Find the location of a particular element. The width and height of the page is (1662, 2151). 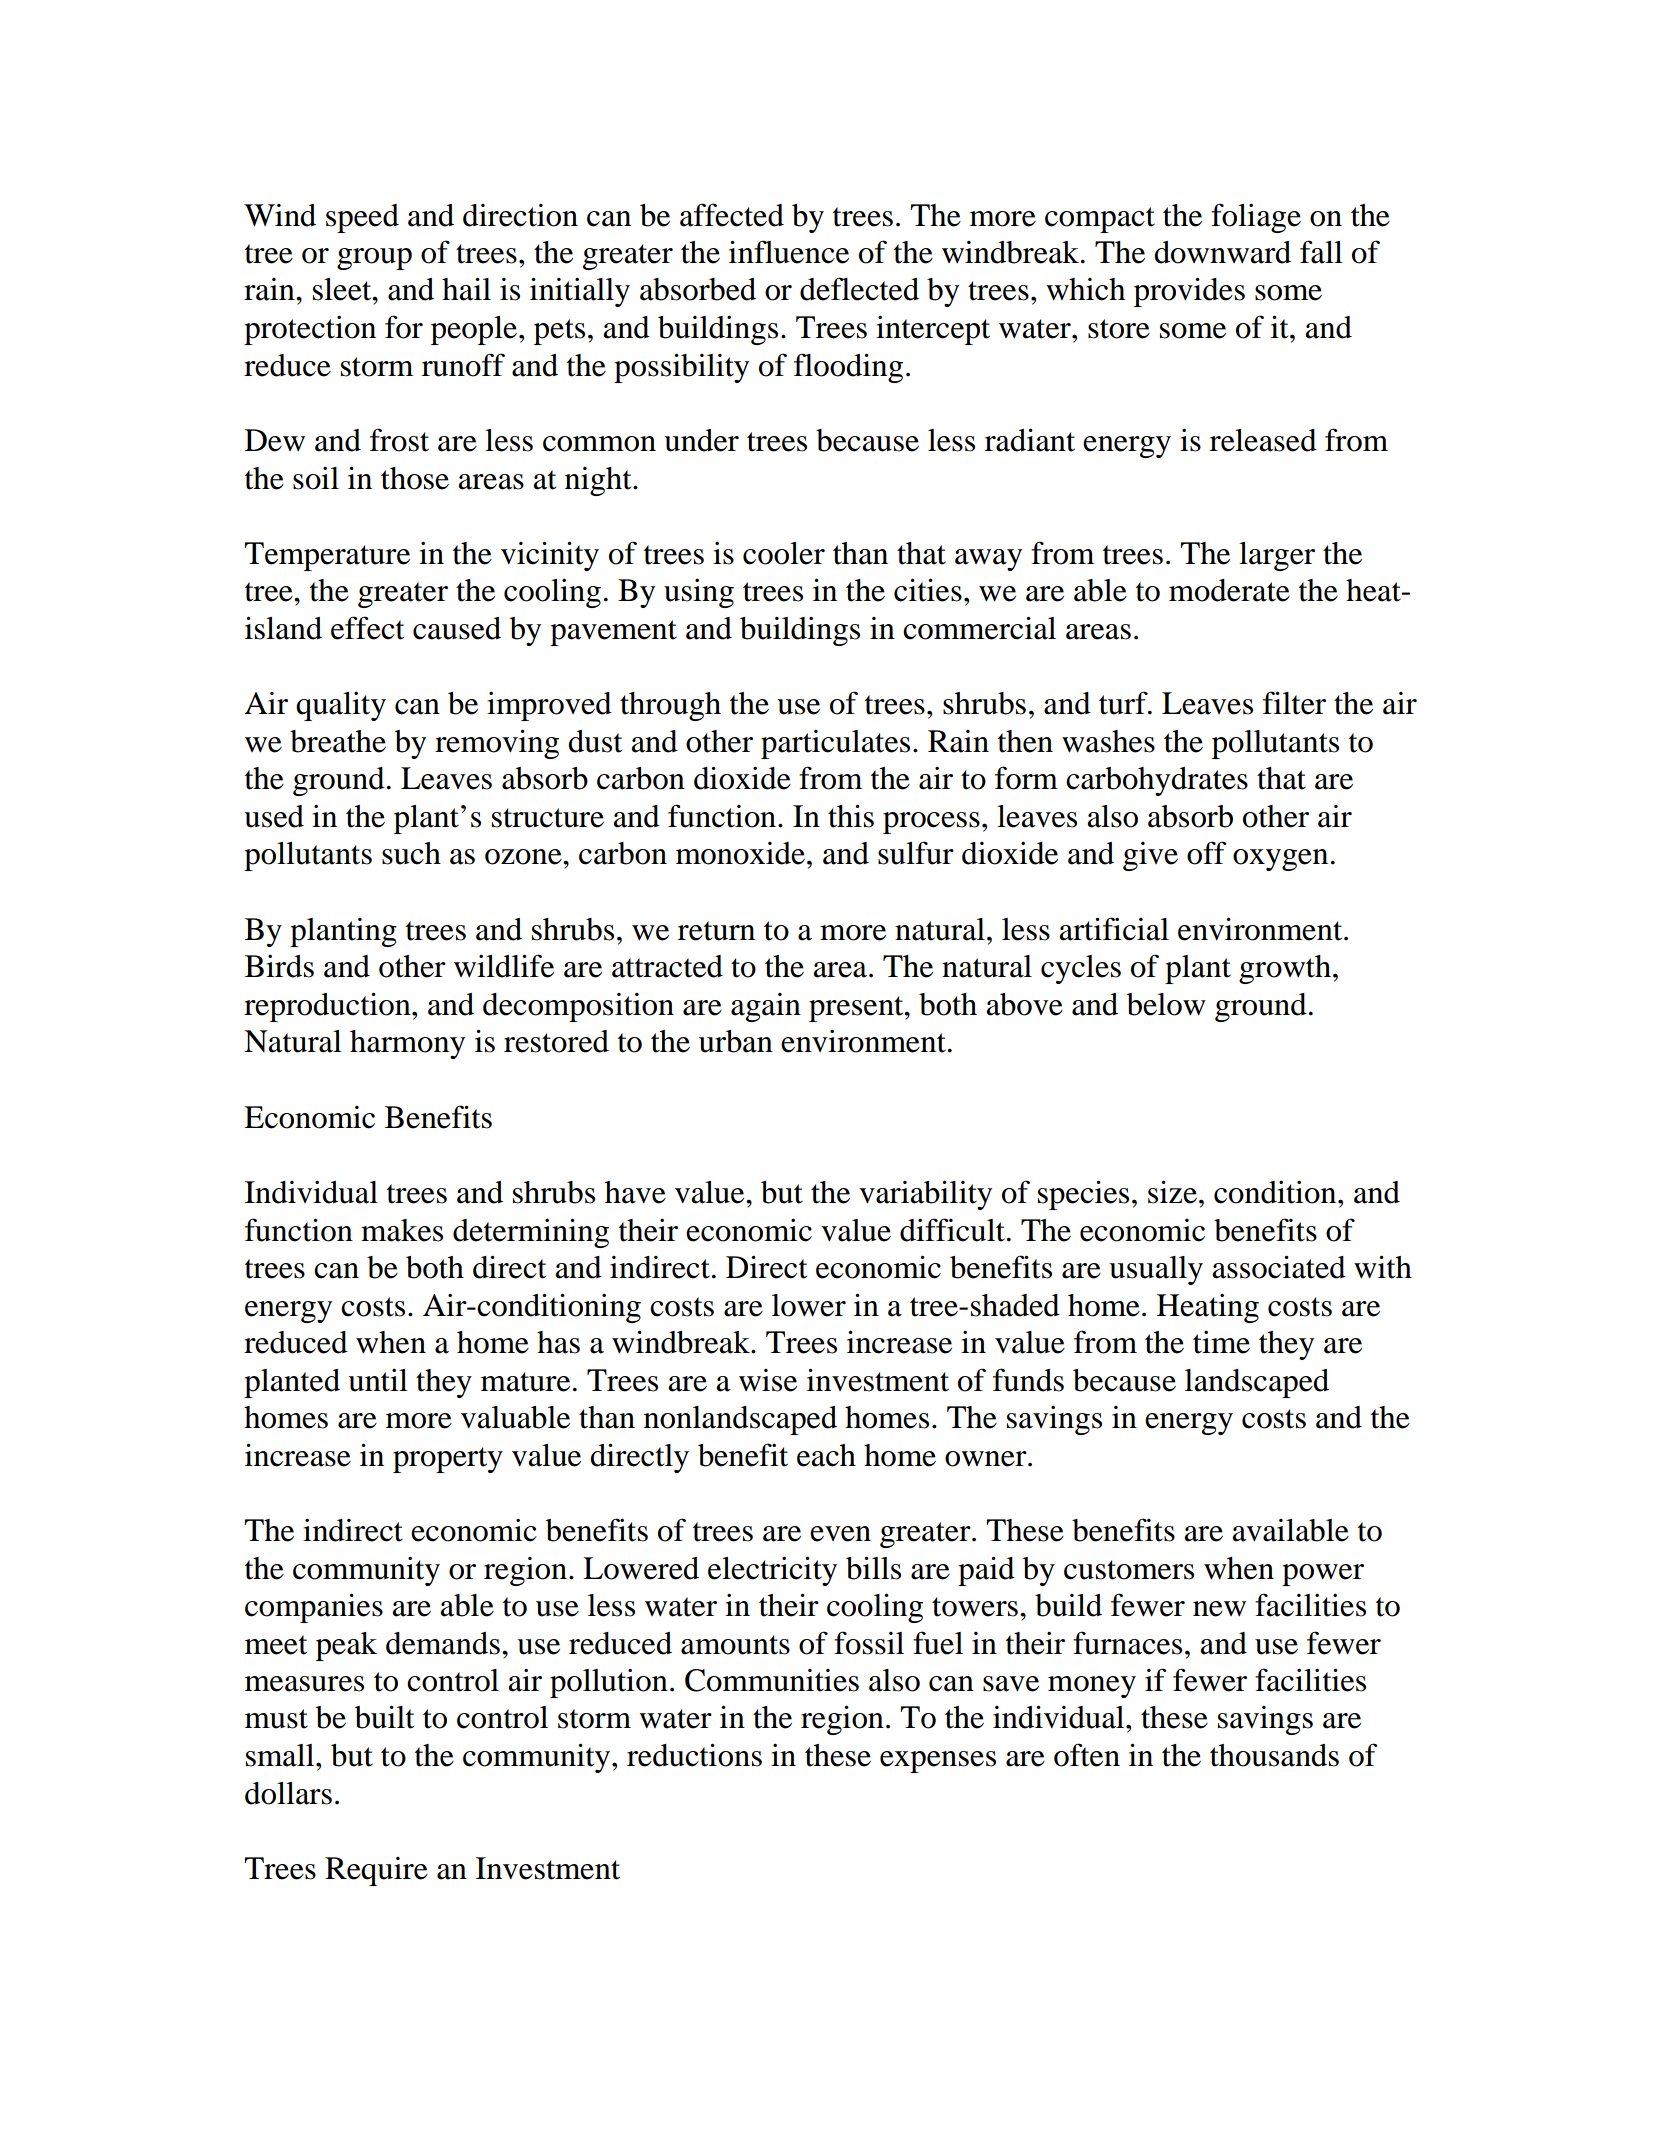

influence is located at coordinates (789, 252).
